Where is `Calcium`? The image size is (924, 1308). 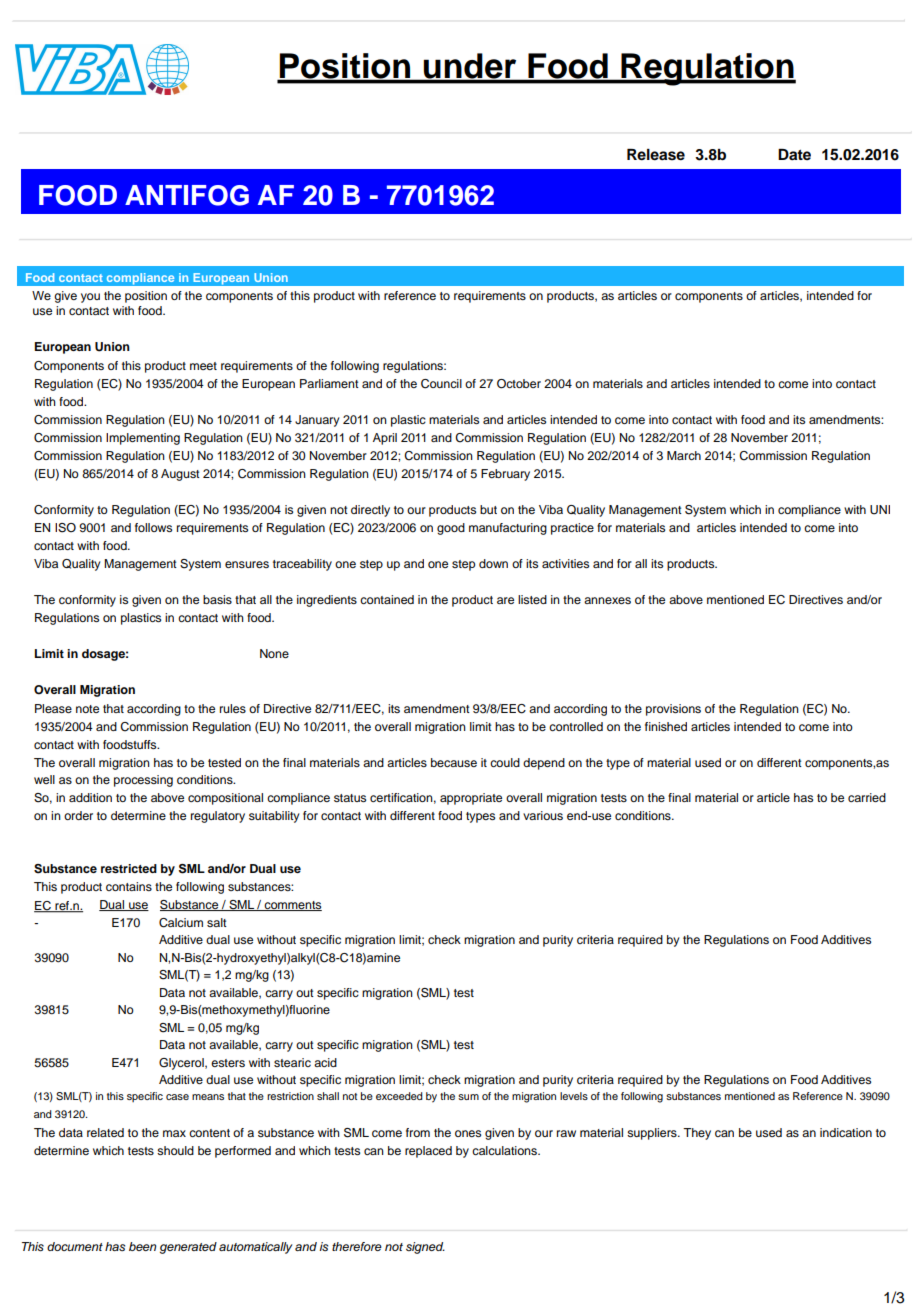
Calcium is located at coordinates (181, 923).
